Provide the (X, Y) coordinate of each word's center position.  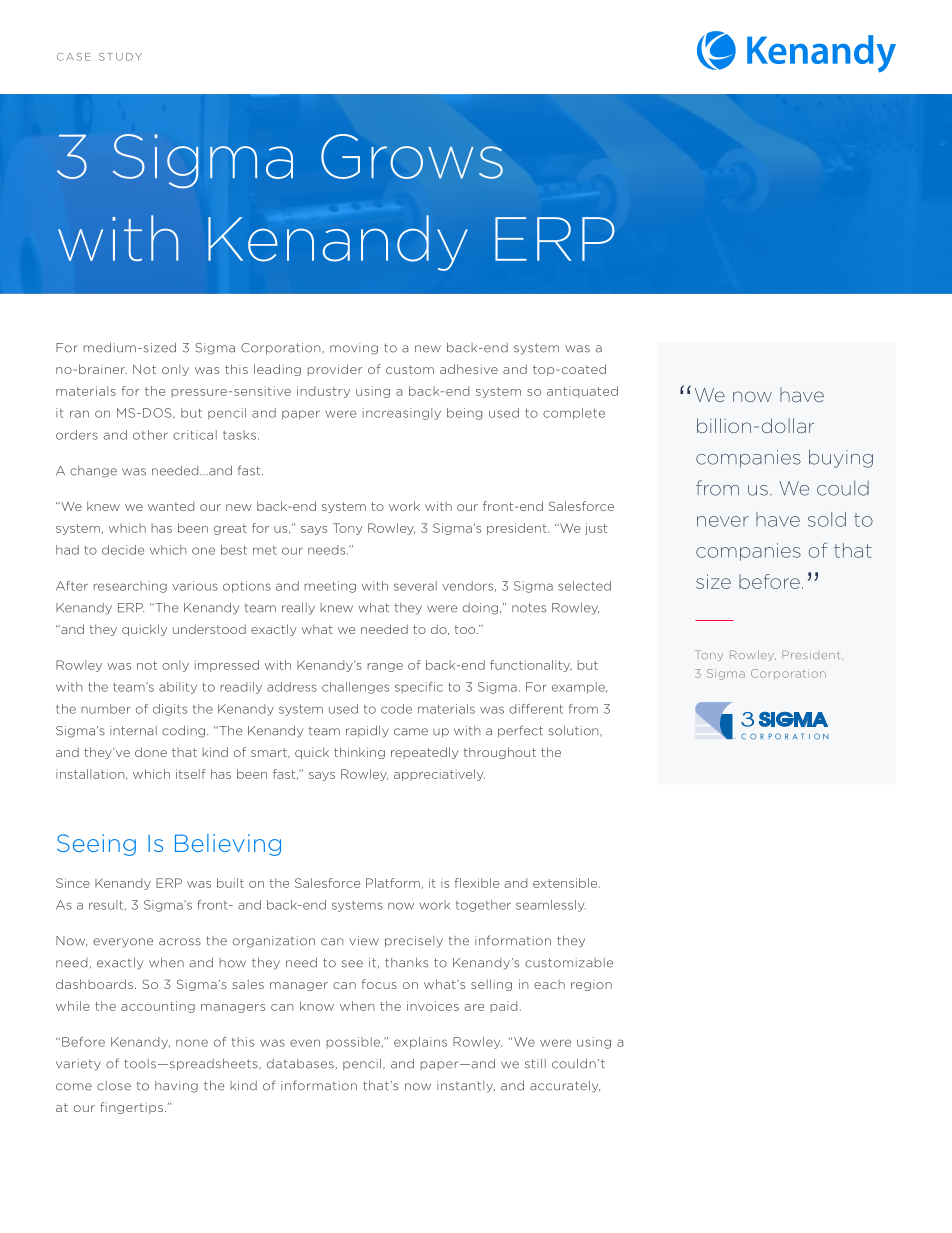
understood (209, 629)
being (464, 414)
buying (841, 458)
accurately (565, 1086)
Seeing (96, 845)
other (150, 435)
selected (584, 586)
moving (354, 349)
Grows (412, 156)
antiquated (582, 392)
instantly (466, 1087)
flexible (477, 883)
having (176, 1087)
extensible (566, 883)
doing (480, 609)
